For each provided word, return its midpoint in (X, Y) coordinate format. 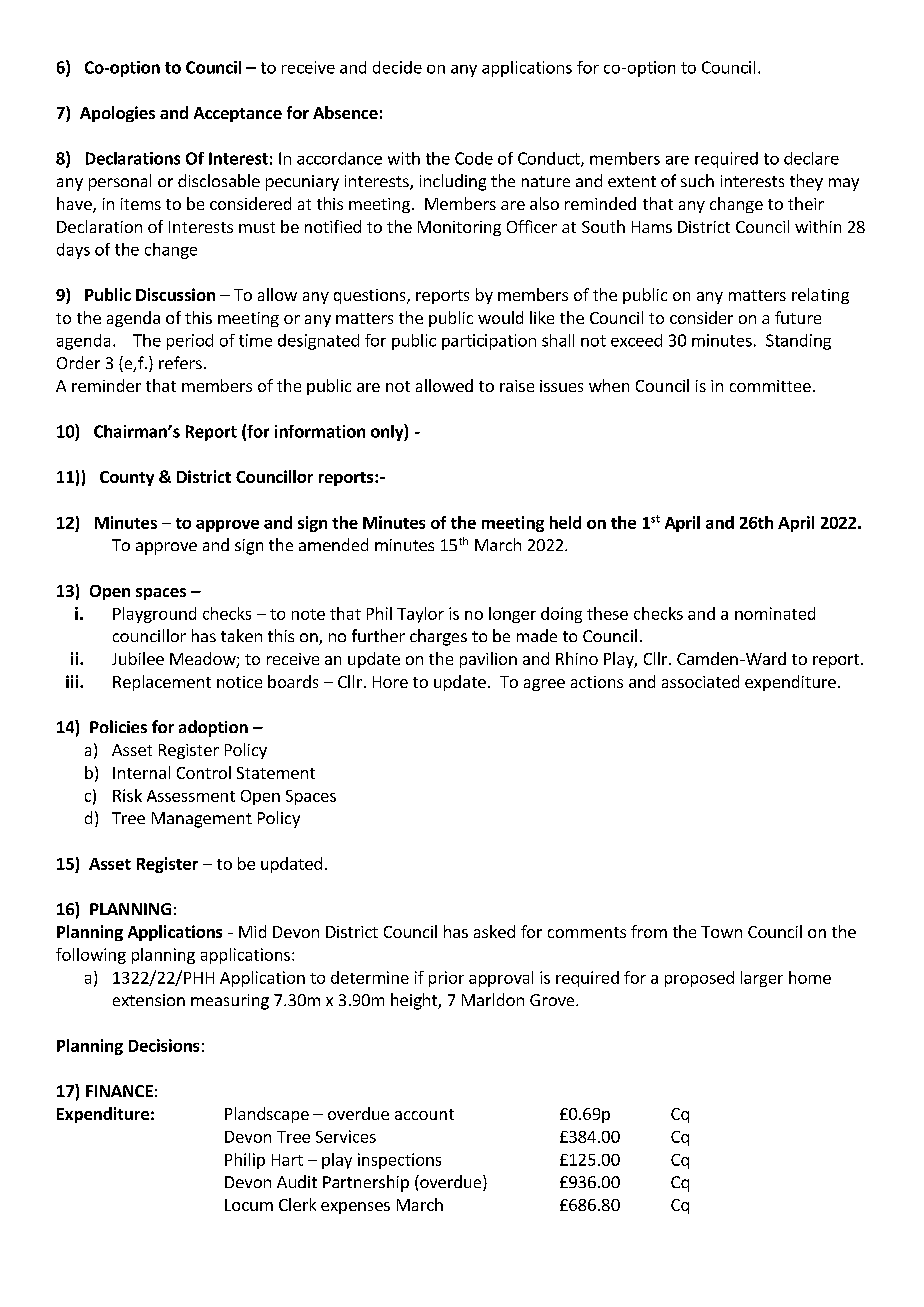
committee (770, 386)
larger (762, 979)
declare (811, 158)
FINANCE (119, 1091)
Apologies (117, 114)
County (127, 478)
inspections (399, 1161)
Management (202, 820)
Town (721, 932)
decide (397, 67)
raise (517, 386)
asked (494, 931)
